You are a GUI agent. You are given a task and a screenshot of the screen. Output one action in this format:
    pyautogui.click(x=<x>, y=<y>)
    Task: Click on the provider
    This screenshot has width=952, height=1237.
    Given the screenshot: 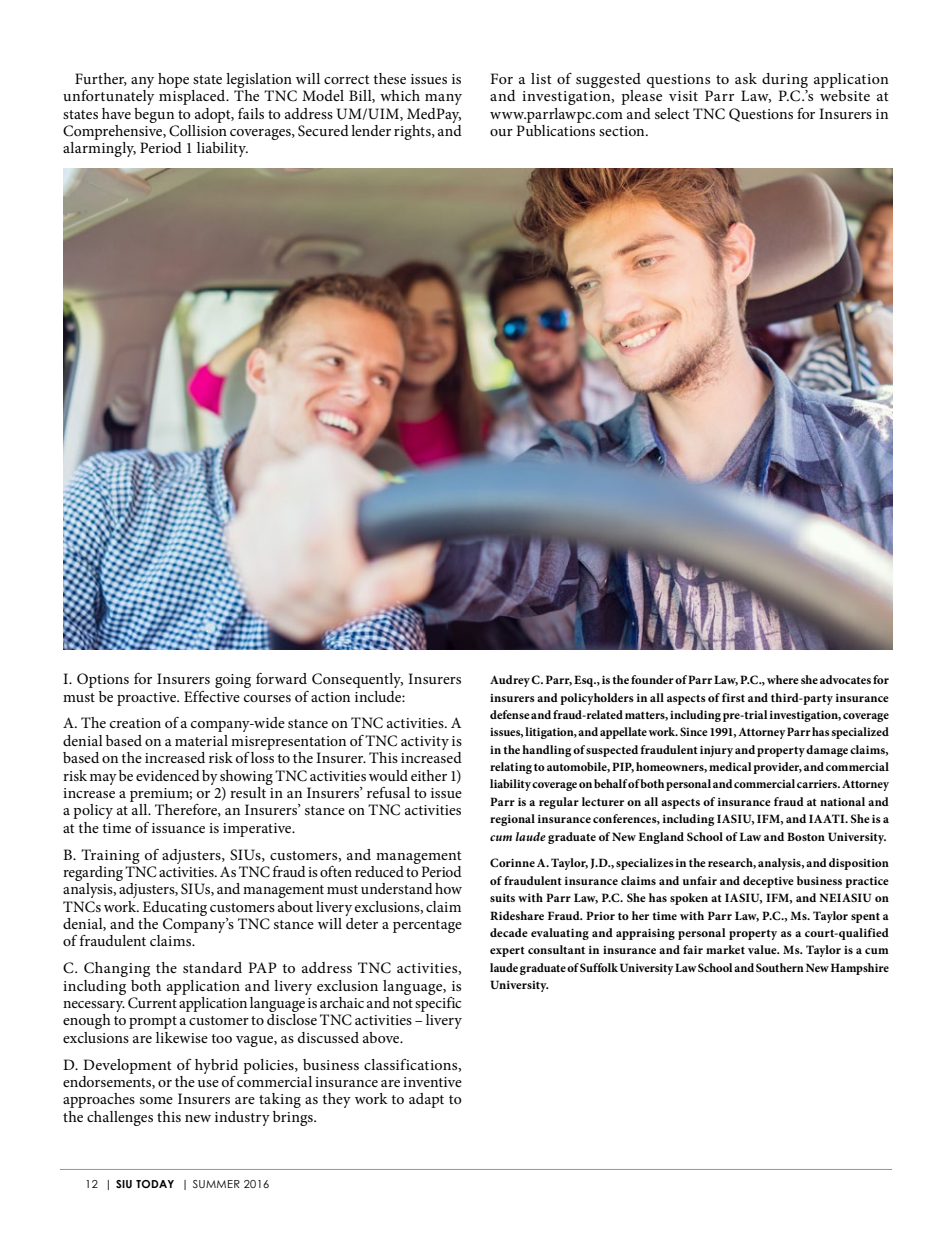 What is the action you would take?
    pyautogui.click(x=777, y=768)
